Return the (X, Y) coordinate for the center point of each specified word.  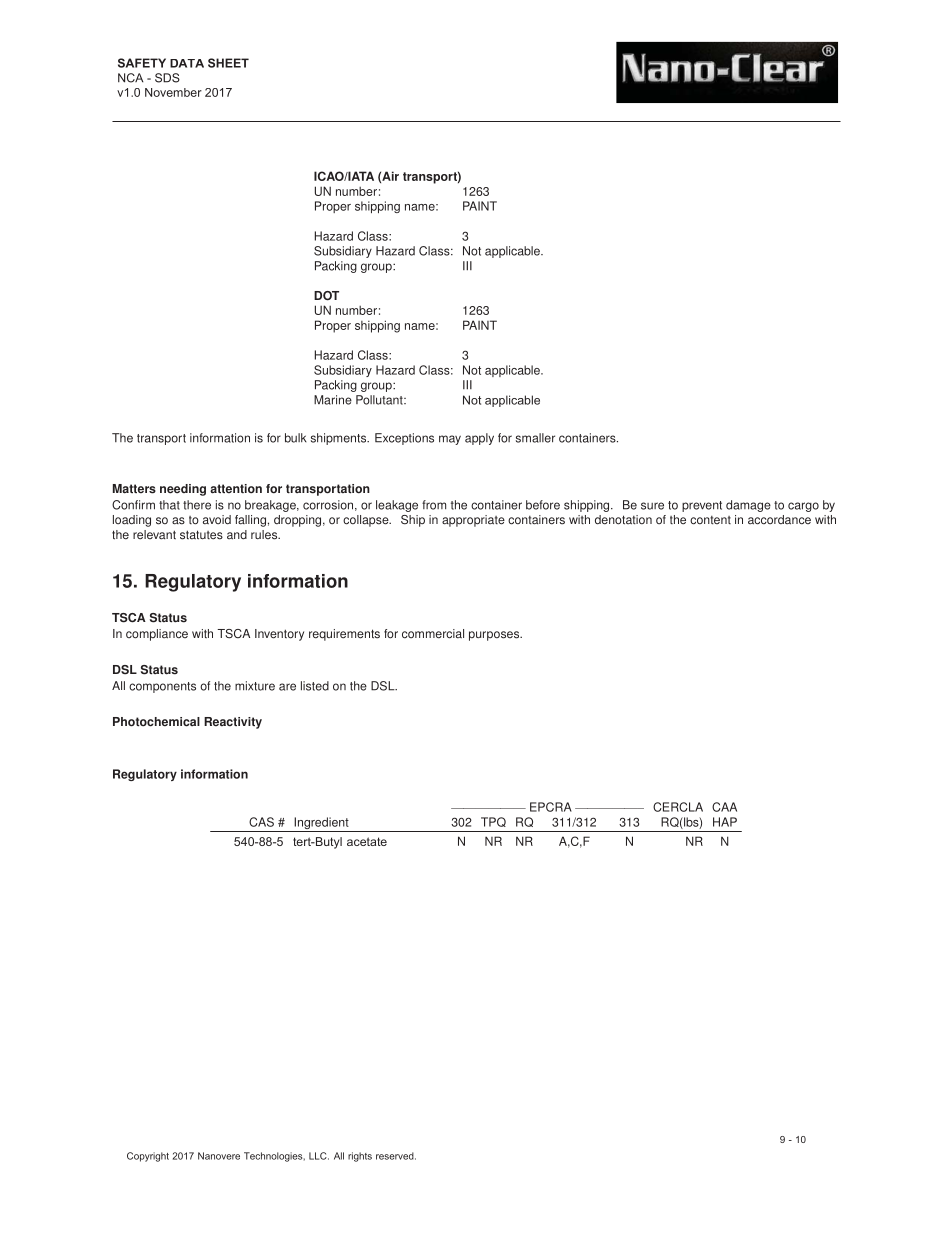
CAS (261, 822)
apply (479, 439)
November (173, 92)
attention (236, 489)
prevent (702, 506)
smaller (535, 438)
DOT (326, 296)
